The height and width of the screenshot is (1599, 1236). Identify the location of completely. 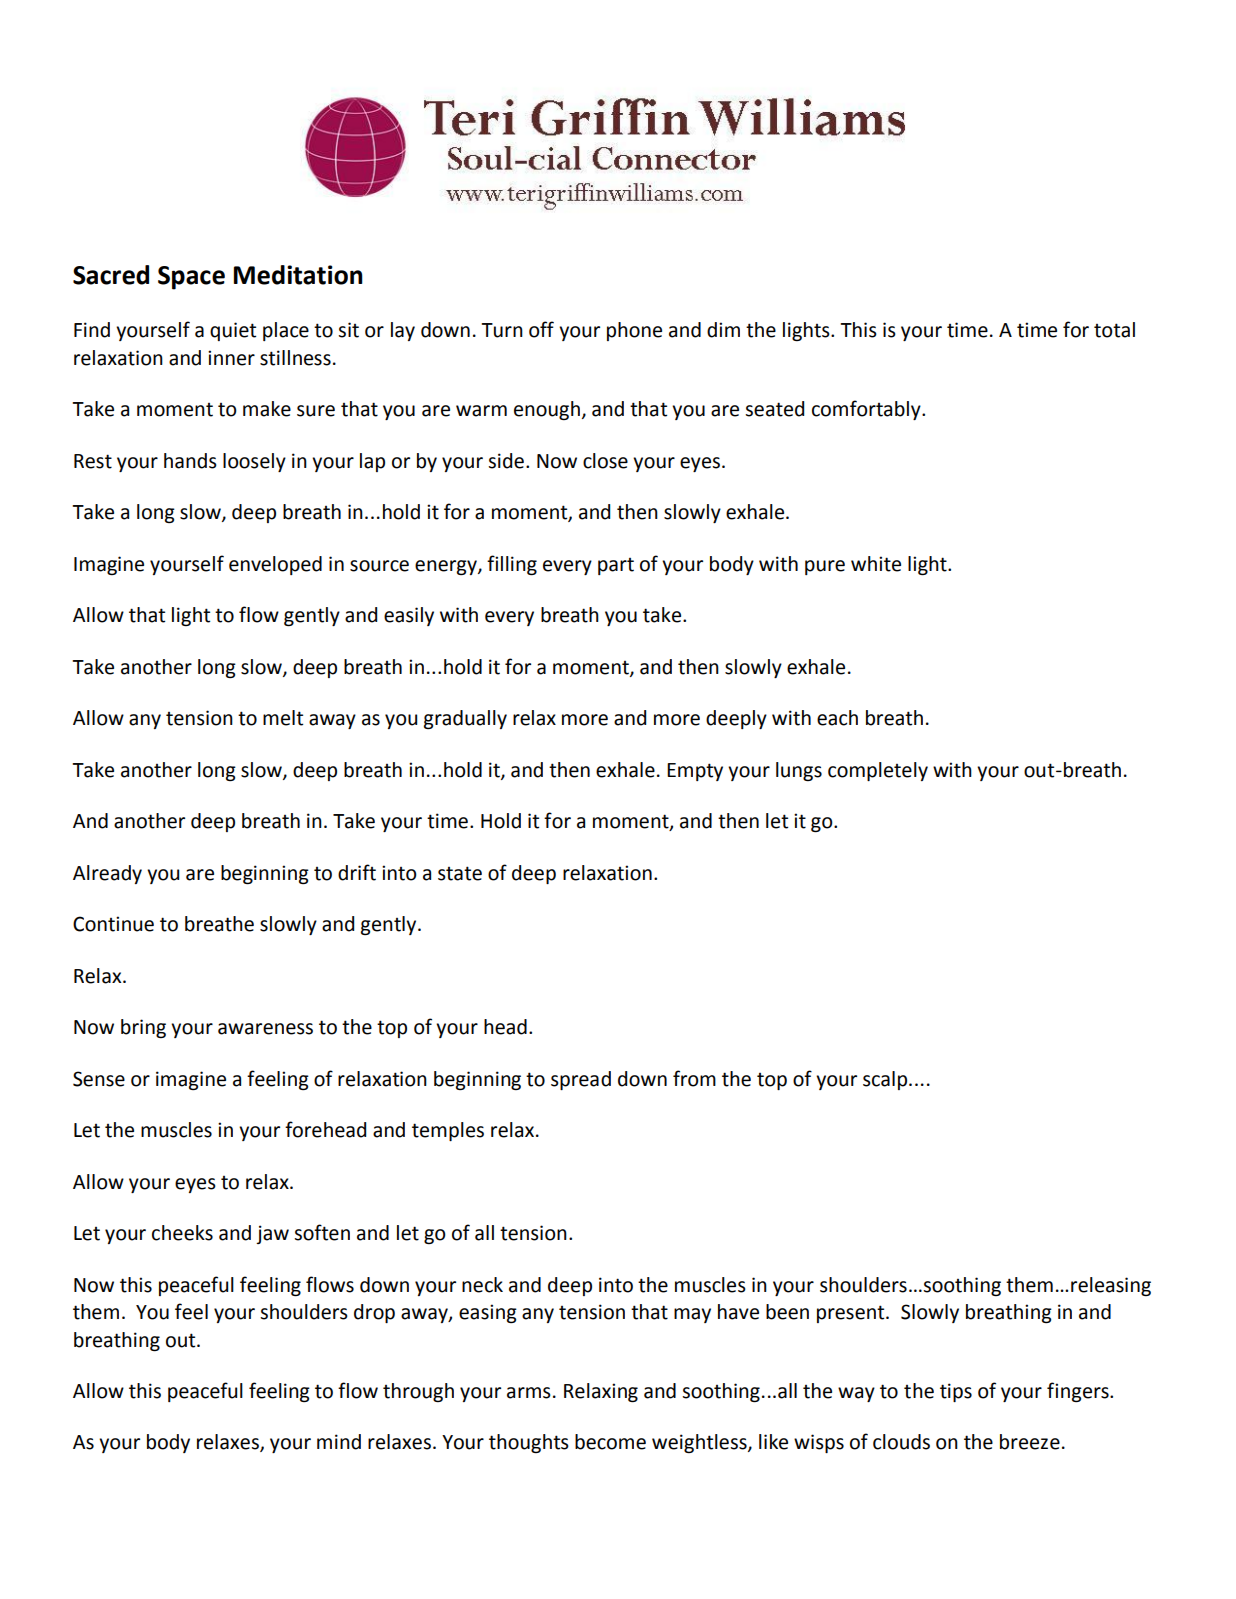
(878, 771).
